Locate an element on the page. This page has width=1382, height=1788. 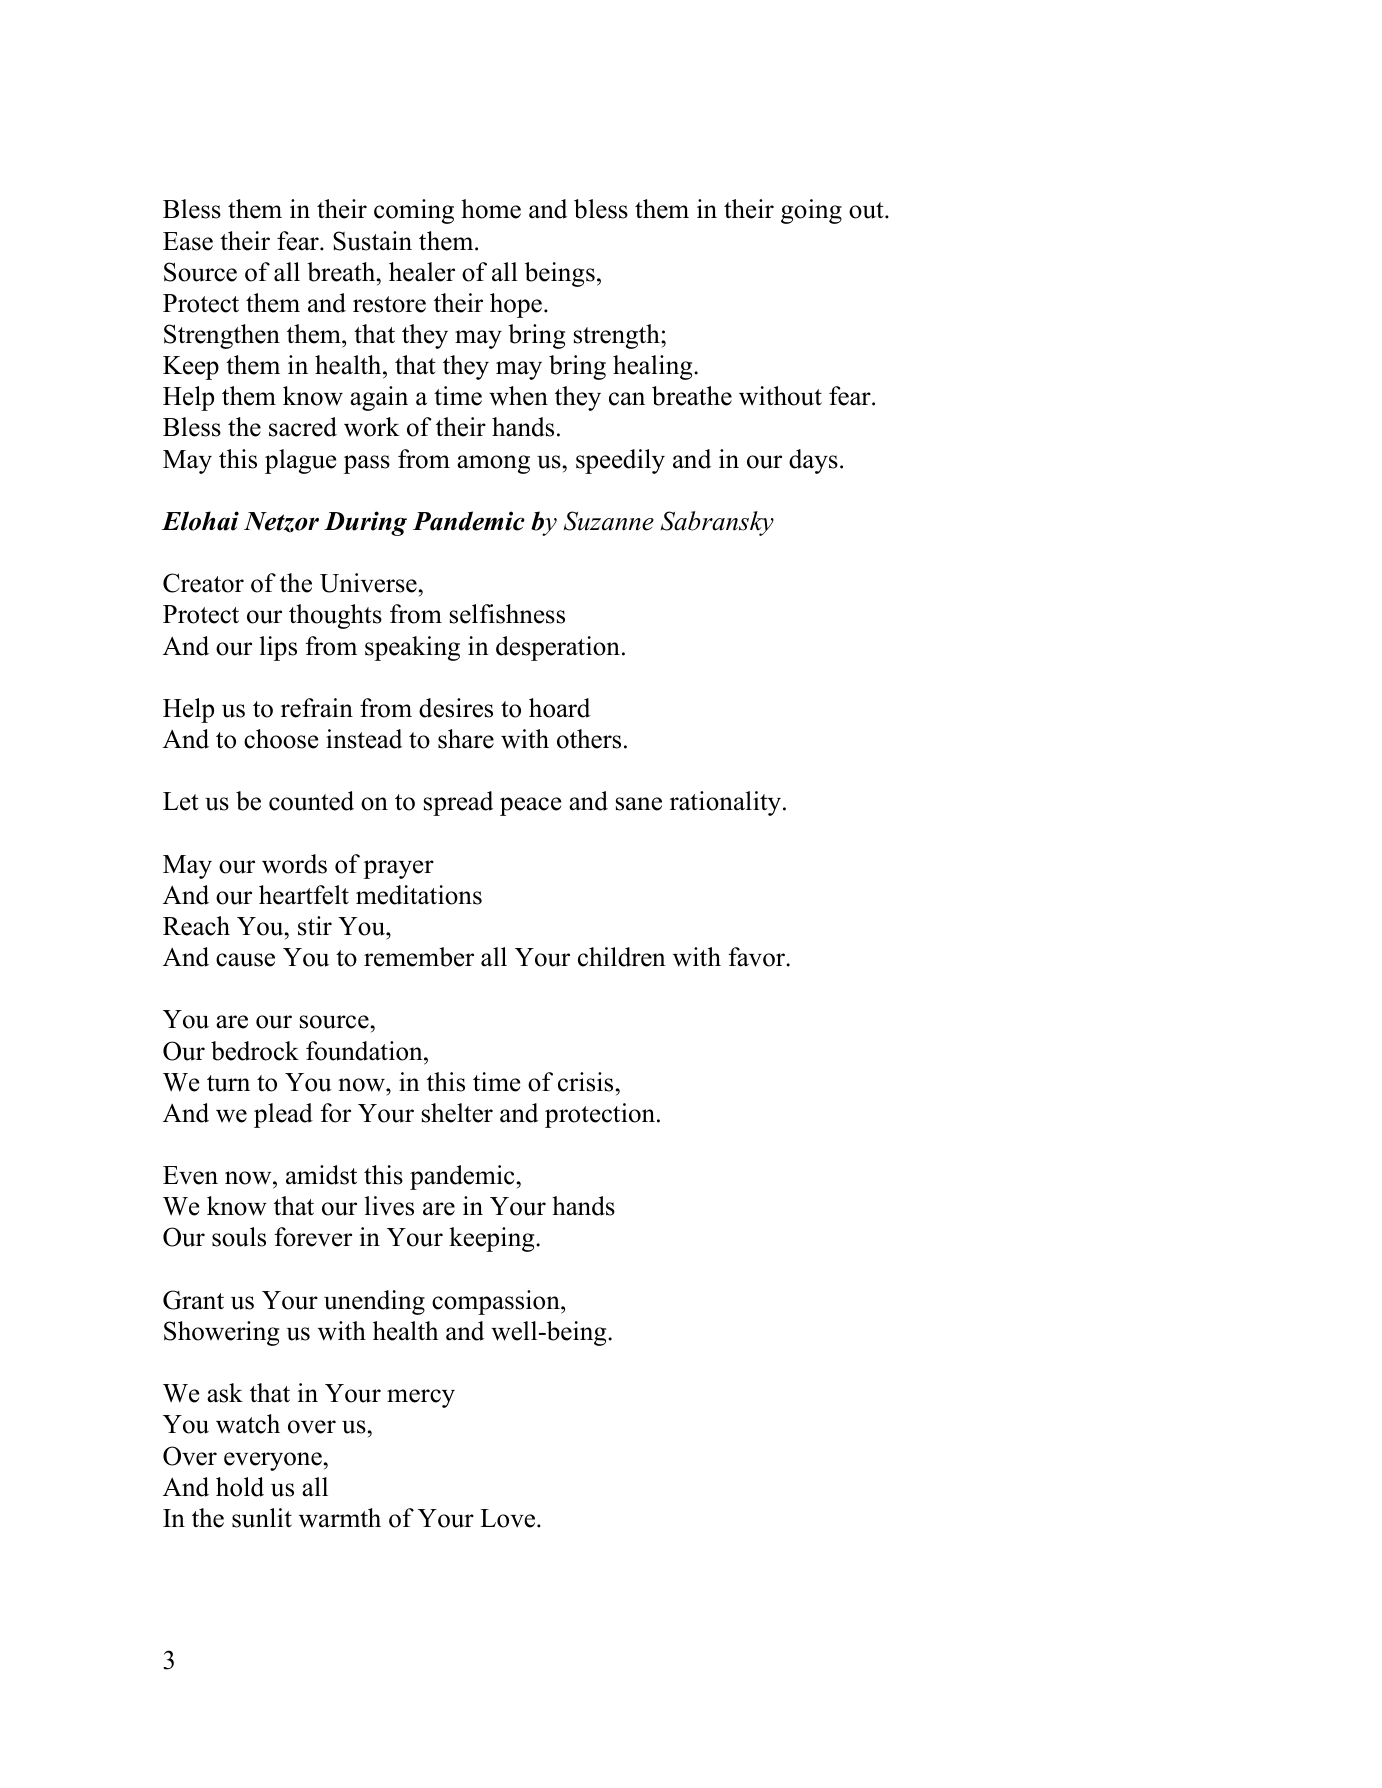
rationality is located at coordinates (727, 803).
